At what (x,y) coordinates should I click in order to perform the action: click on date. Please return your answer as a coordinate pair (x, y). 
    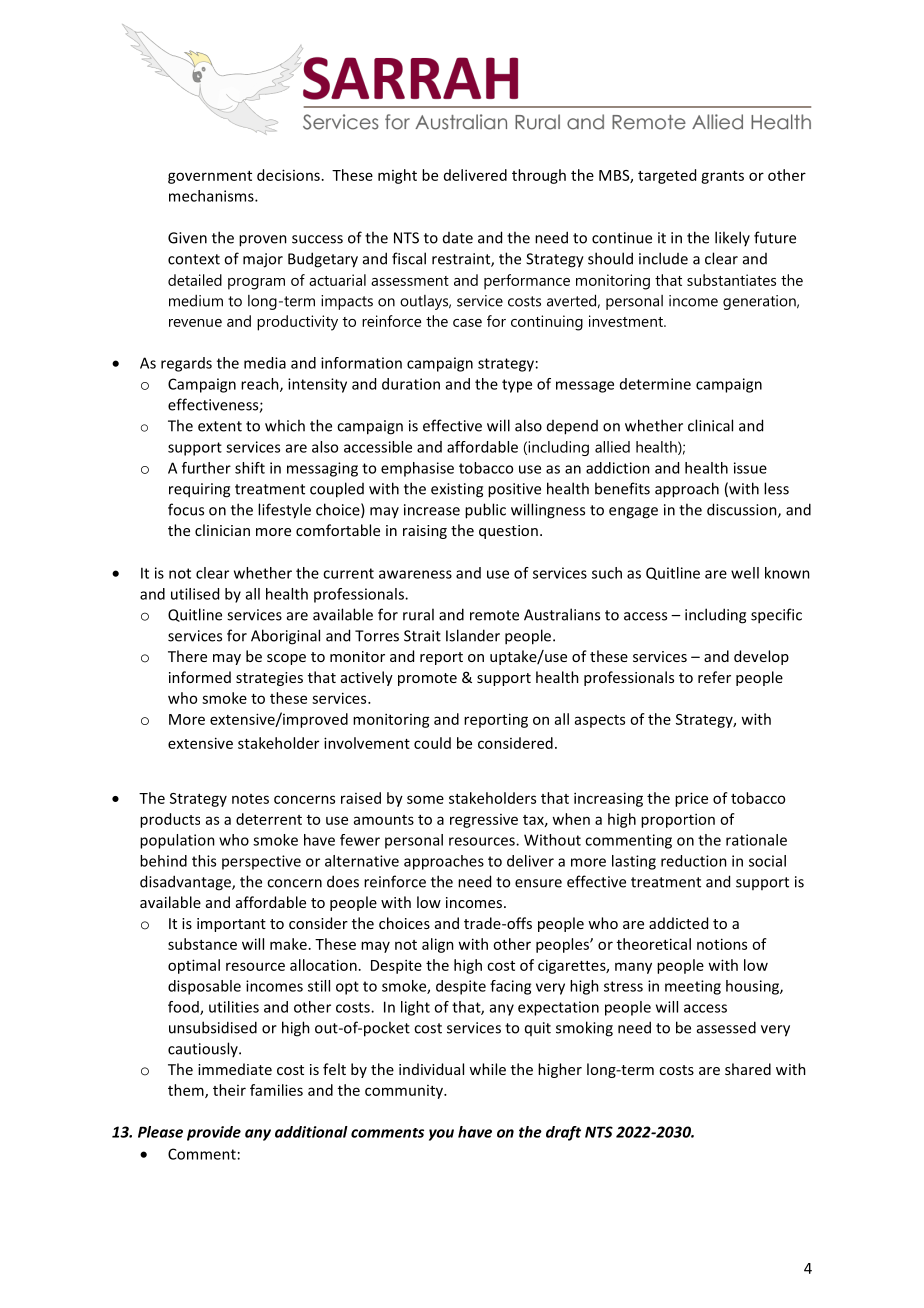
    Looking at the image, I should click on (458, 238).
